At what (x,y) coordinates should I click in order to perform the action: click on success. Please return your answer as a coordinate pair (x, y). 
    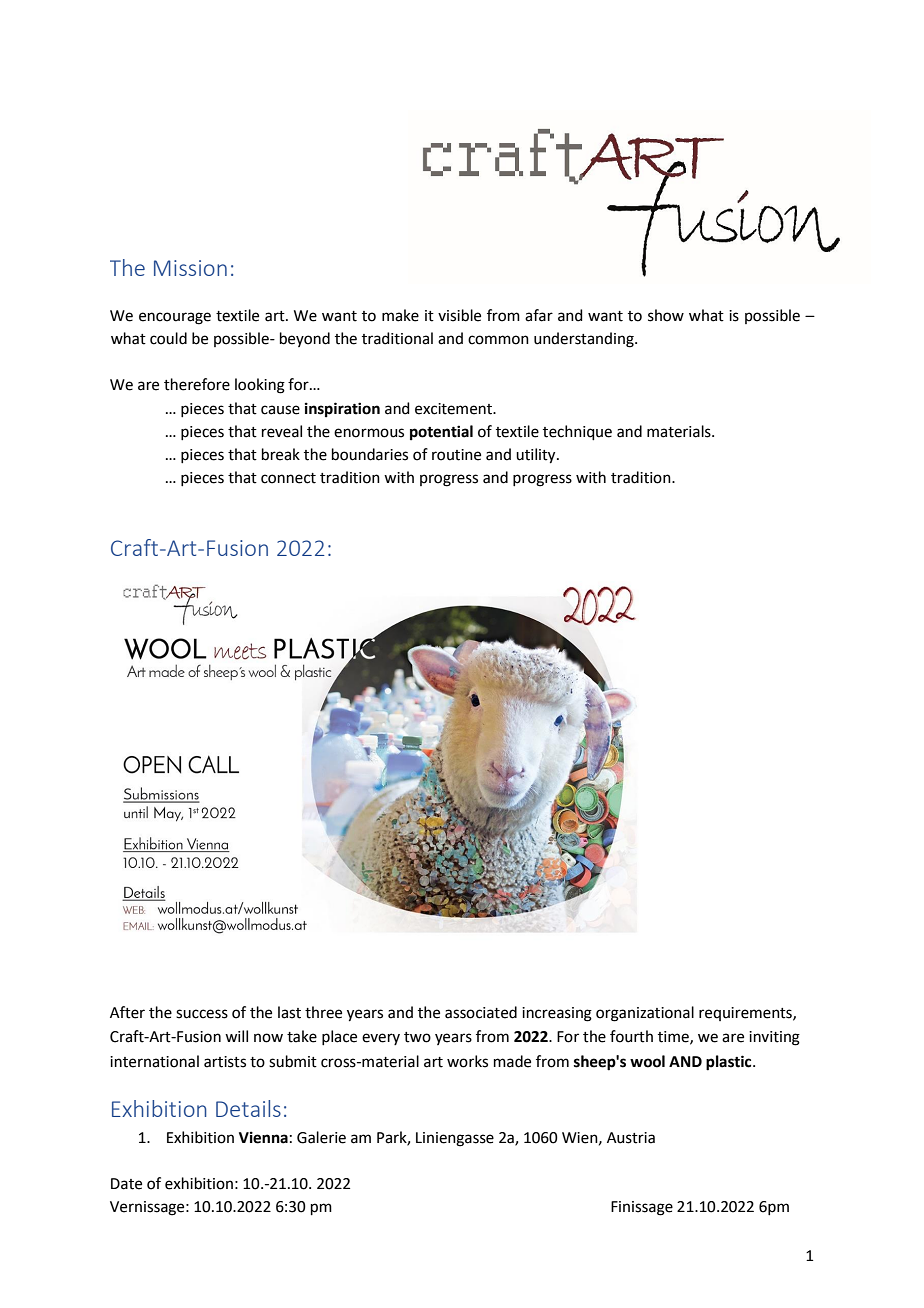
    Looking at the image, I should click on (202, 1014).
